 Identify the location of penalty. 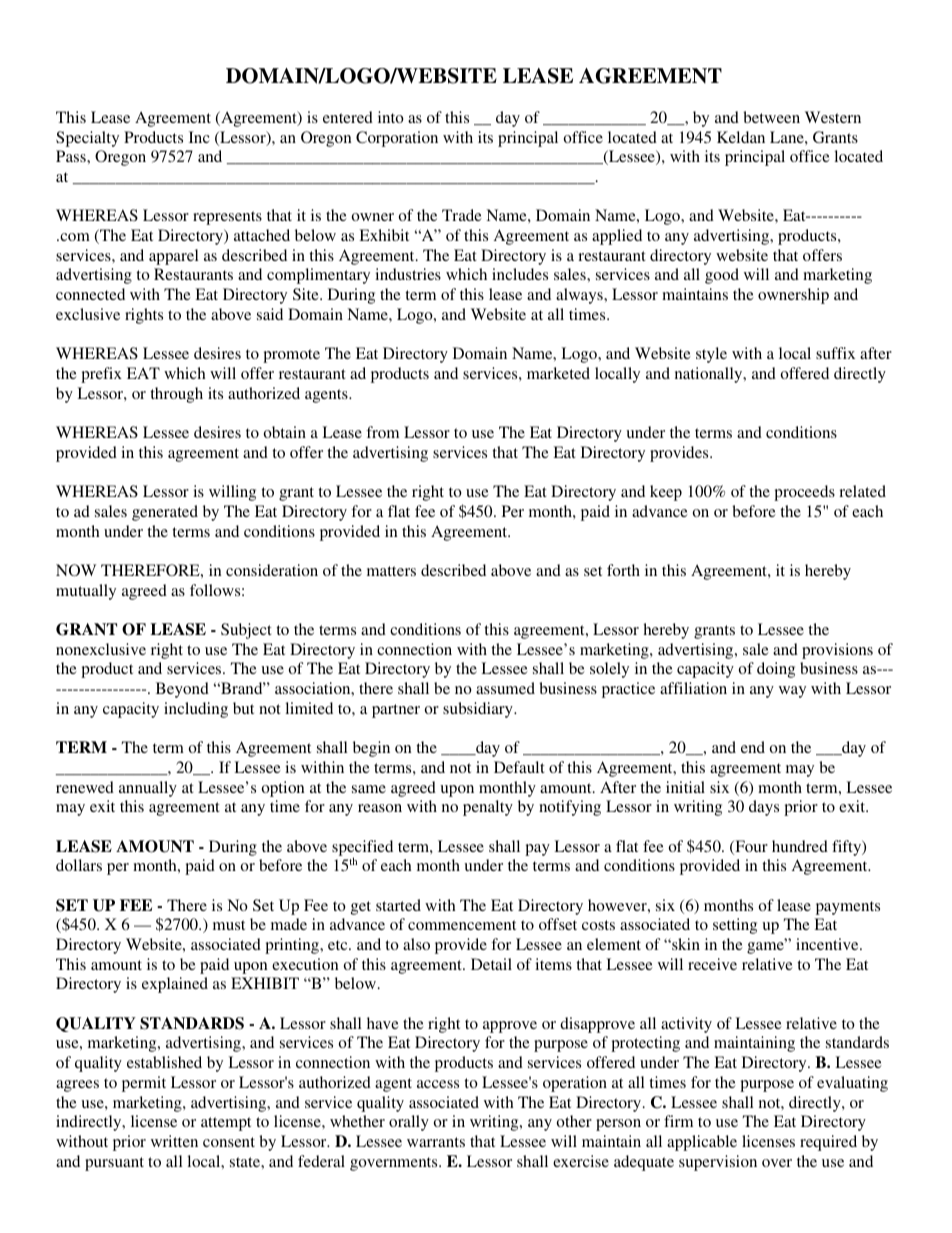
(488, 808).
